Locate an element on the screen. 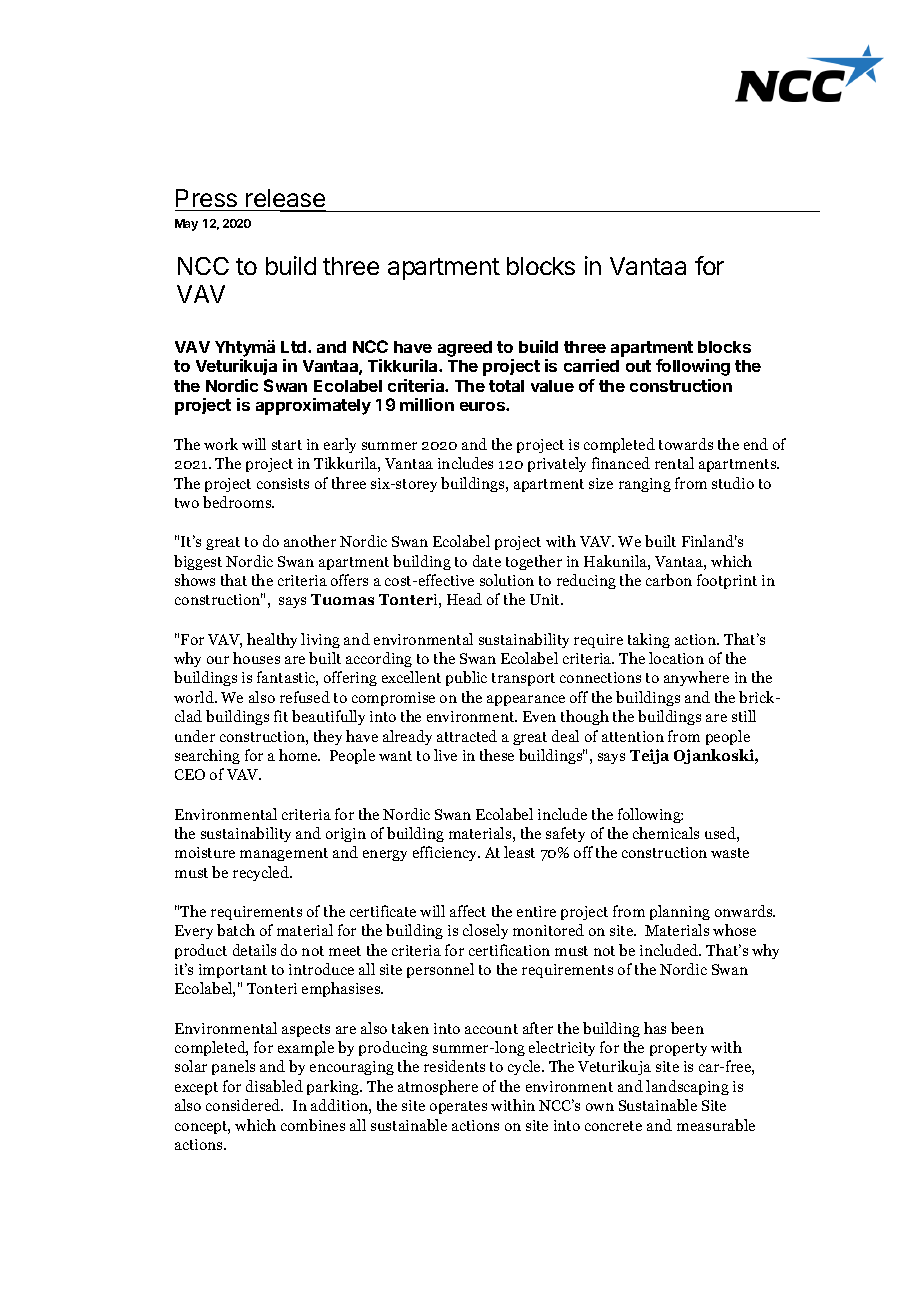 This screenshot has height=1308, width=924. location is located at coordinates (676, 658).
